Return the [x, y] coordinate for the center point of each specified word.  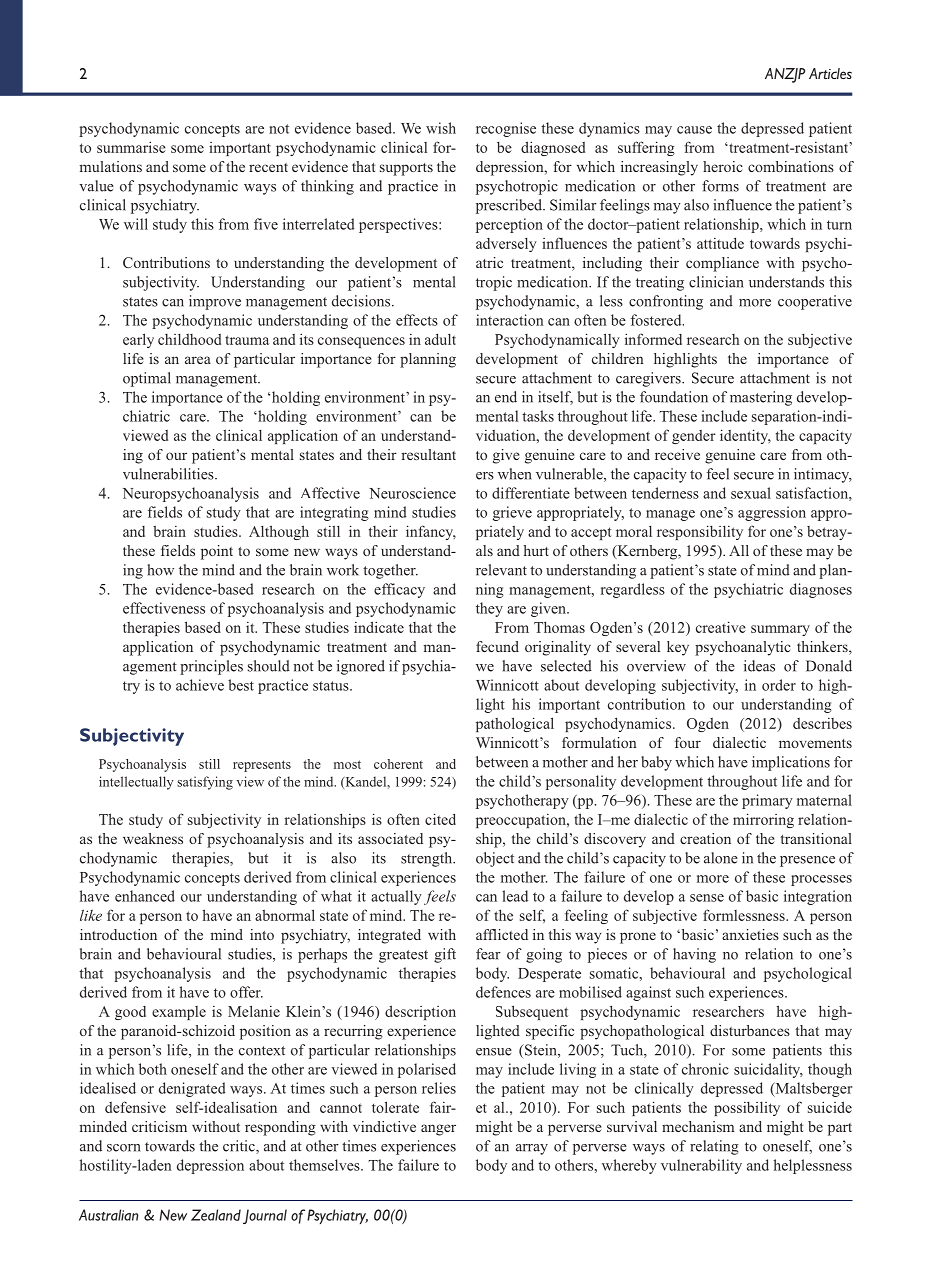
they [489, 609]
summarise [131, 147]
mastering [761, 398]
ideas [759, 666]
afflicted [502, 934]
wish [441, 128]
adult [440, 339]
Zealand [216, 1215]
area [198, 360]
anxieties [750, 934]
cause [694, 130]
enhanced [145, 896]
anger [438, 1130]
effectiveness [164, 608]
